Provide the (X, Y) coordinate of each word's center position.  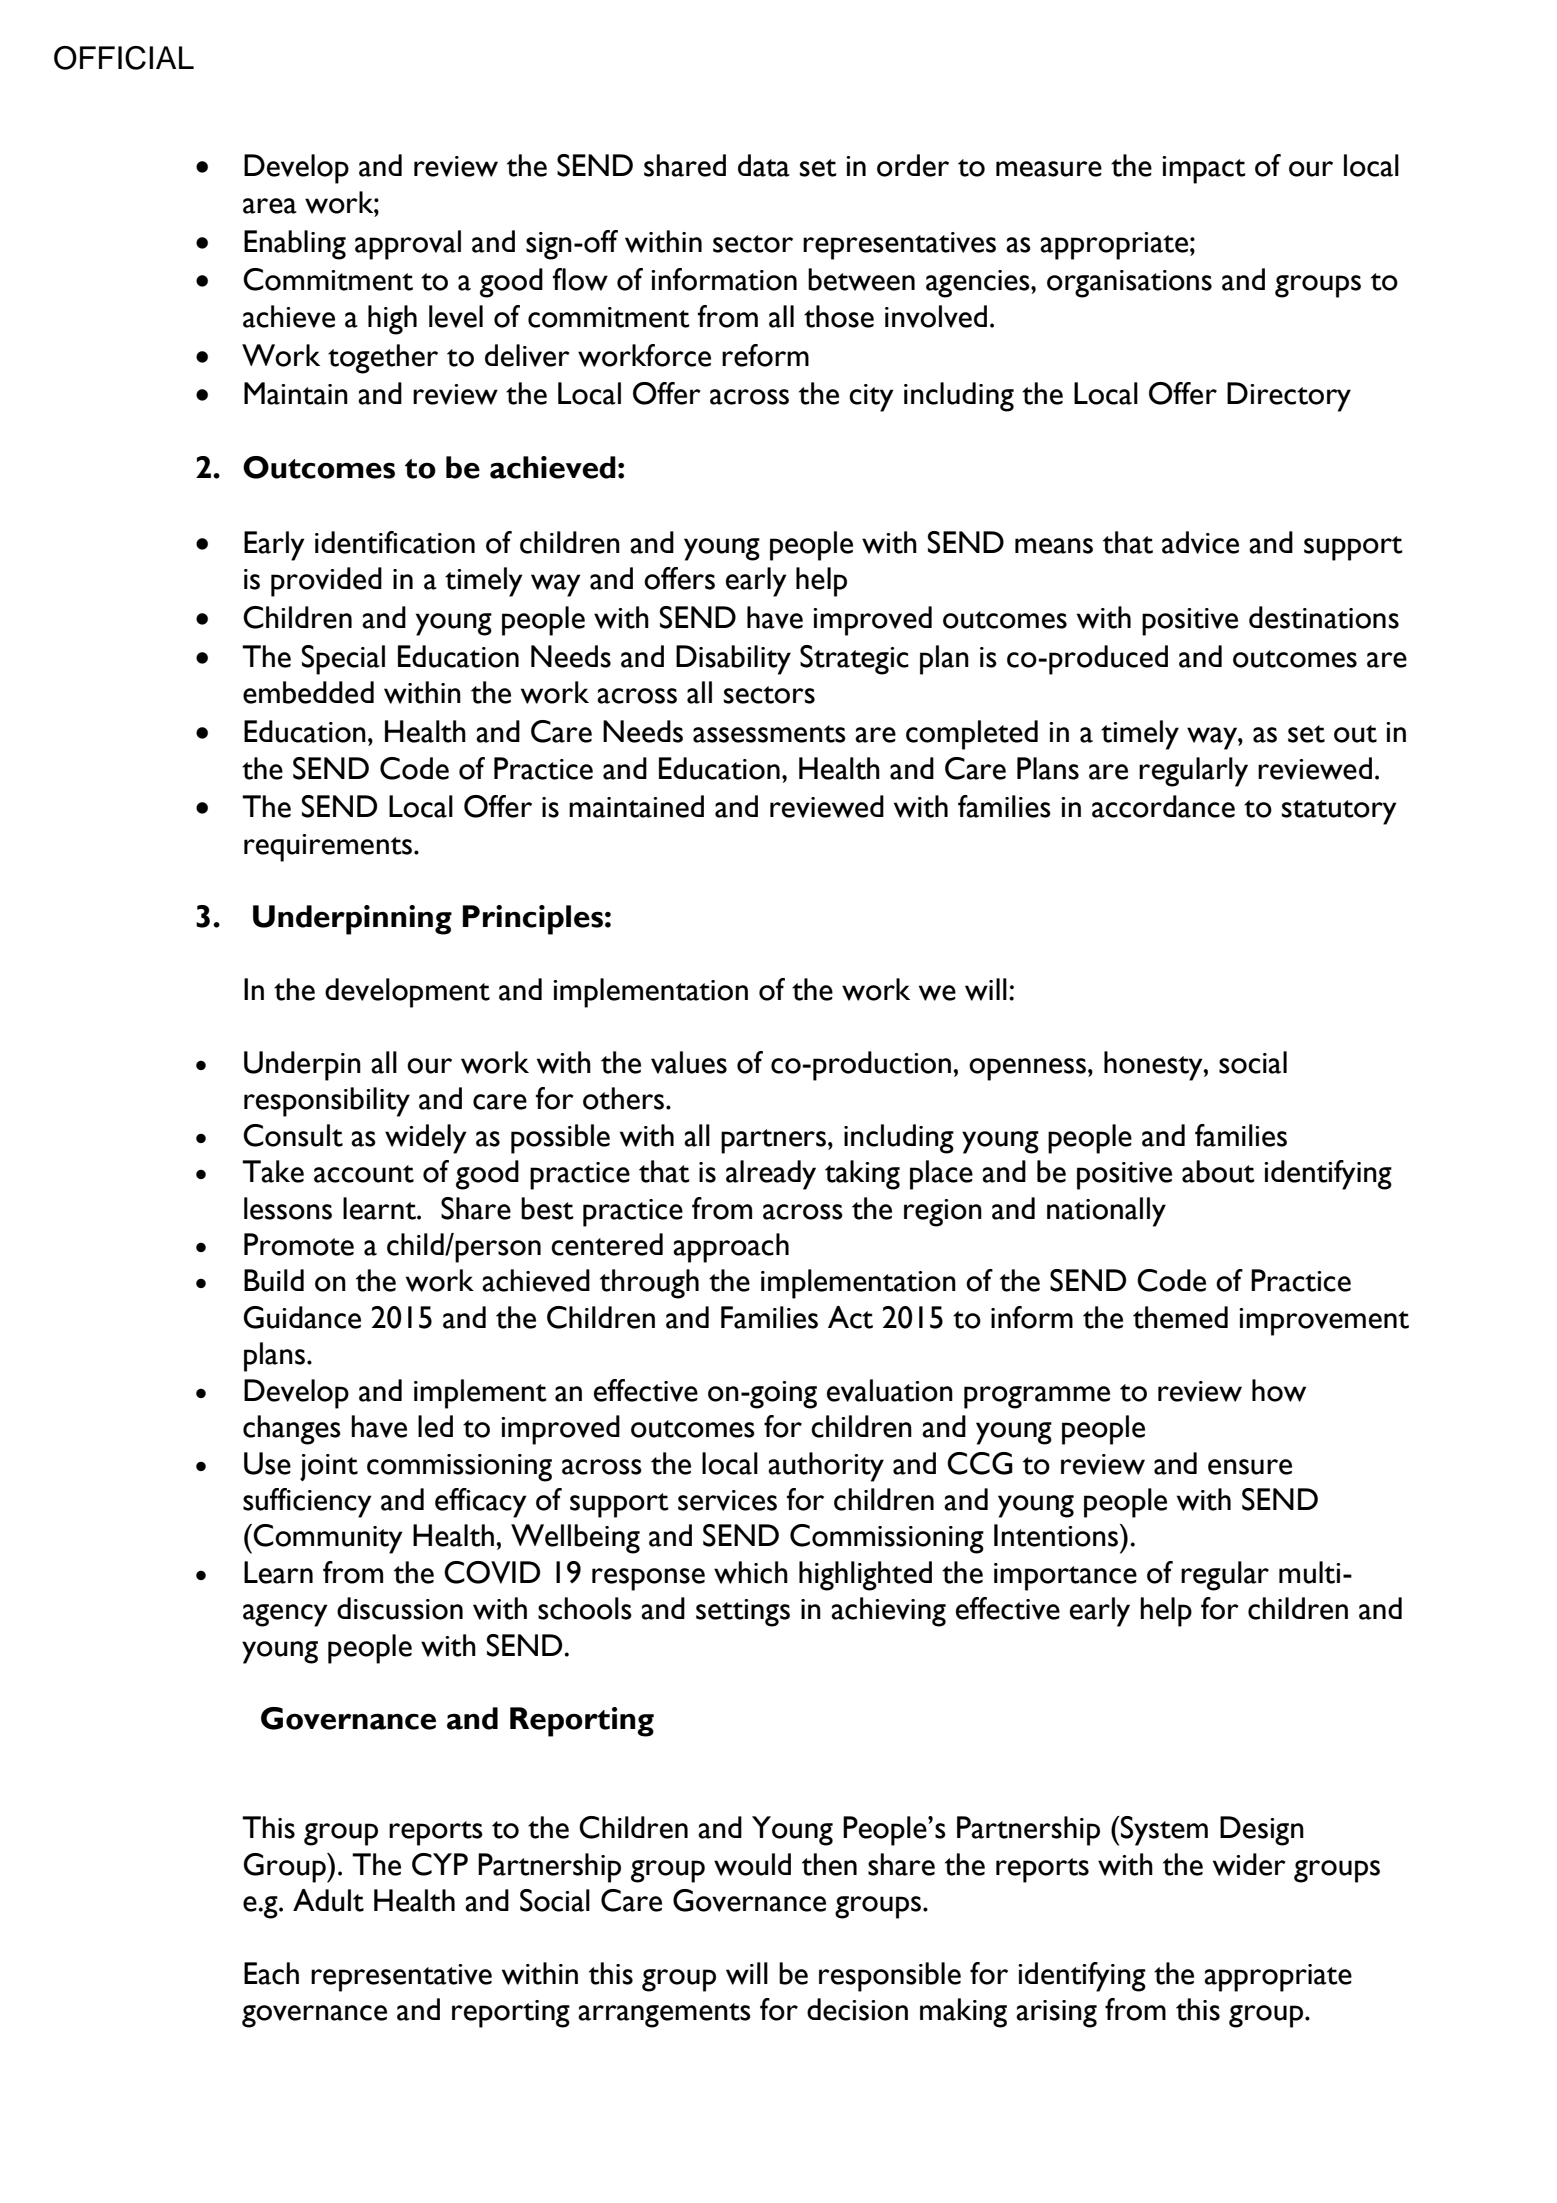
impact (1204, 170)
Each (271, 1973)
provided (326, 582)
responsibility (327, 1102)
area (270, 206)
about (1218, 1171)
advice (1200, 542)
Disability (733, 660)
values (689, 1062)
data (764, 165)
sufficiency (307, 1503)
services (727, 1500)
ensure (1250, 1467)
